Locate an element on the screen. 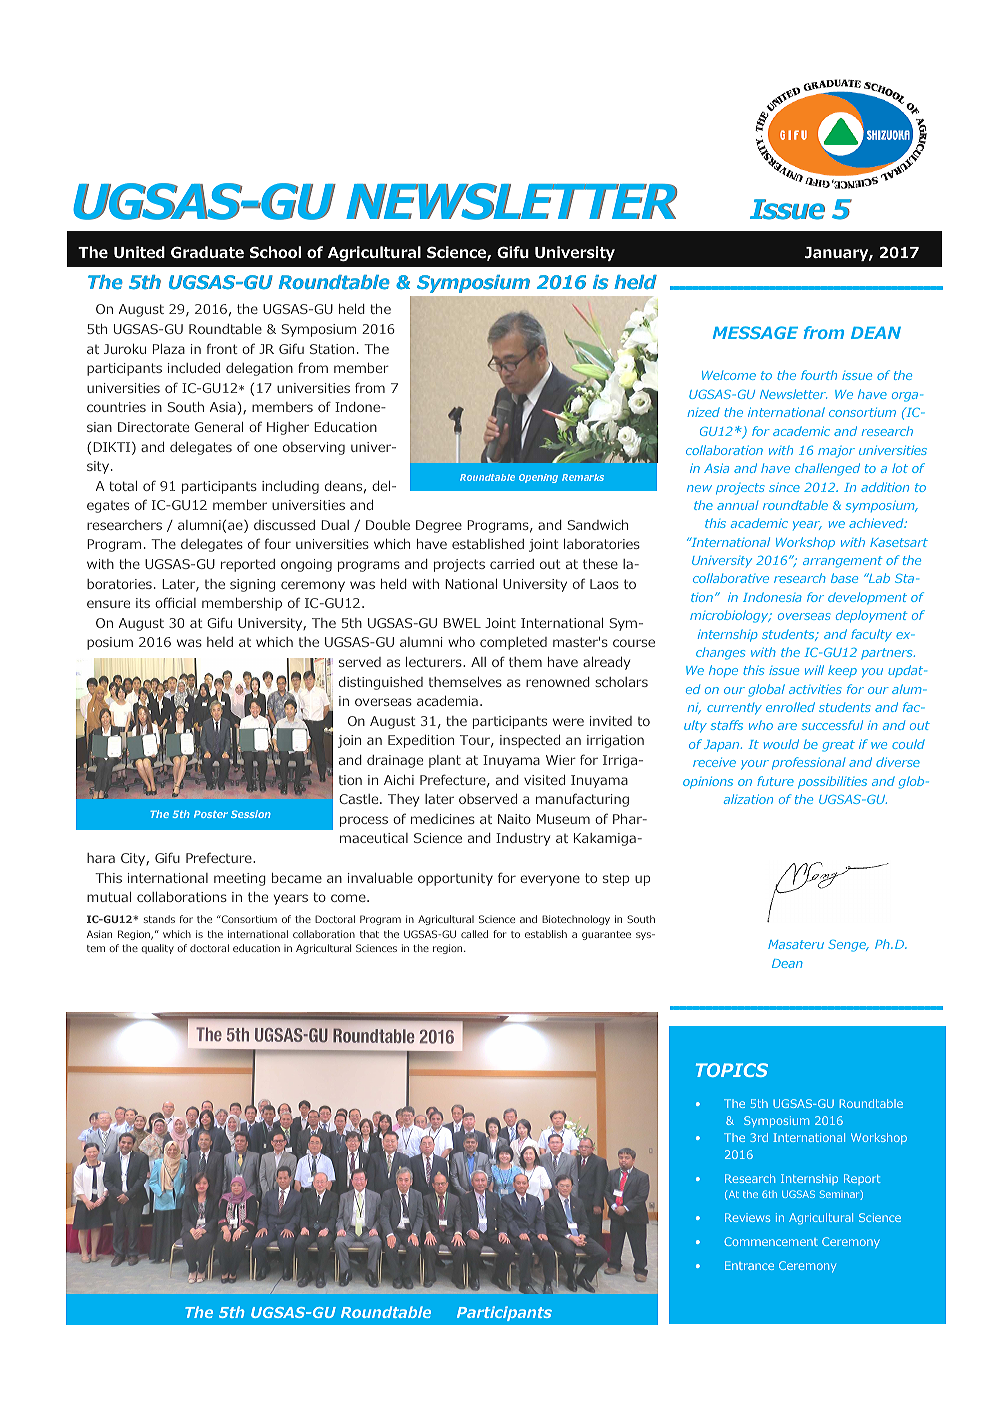  Graduate is located at coordinates (207, 252).
